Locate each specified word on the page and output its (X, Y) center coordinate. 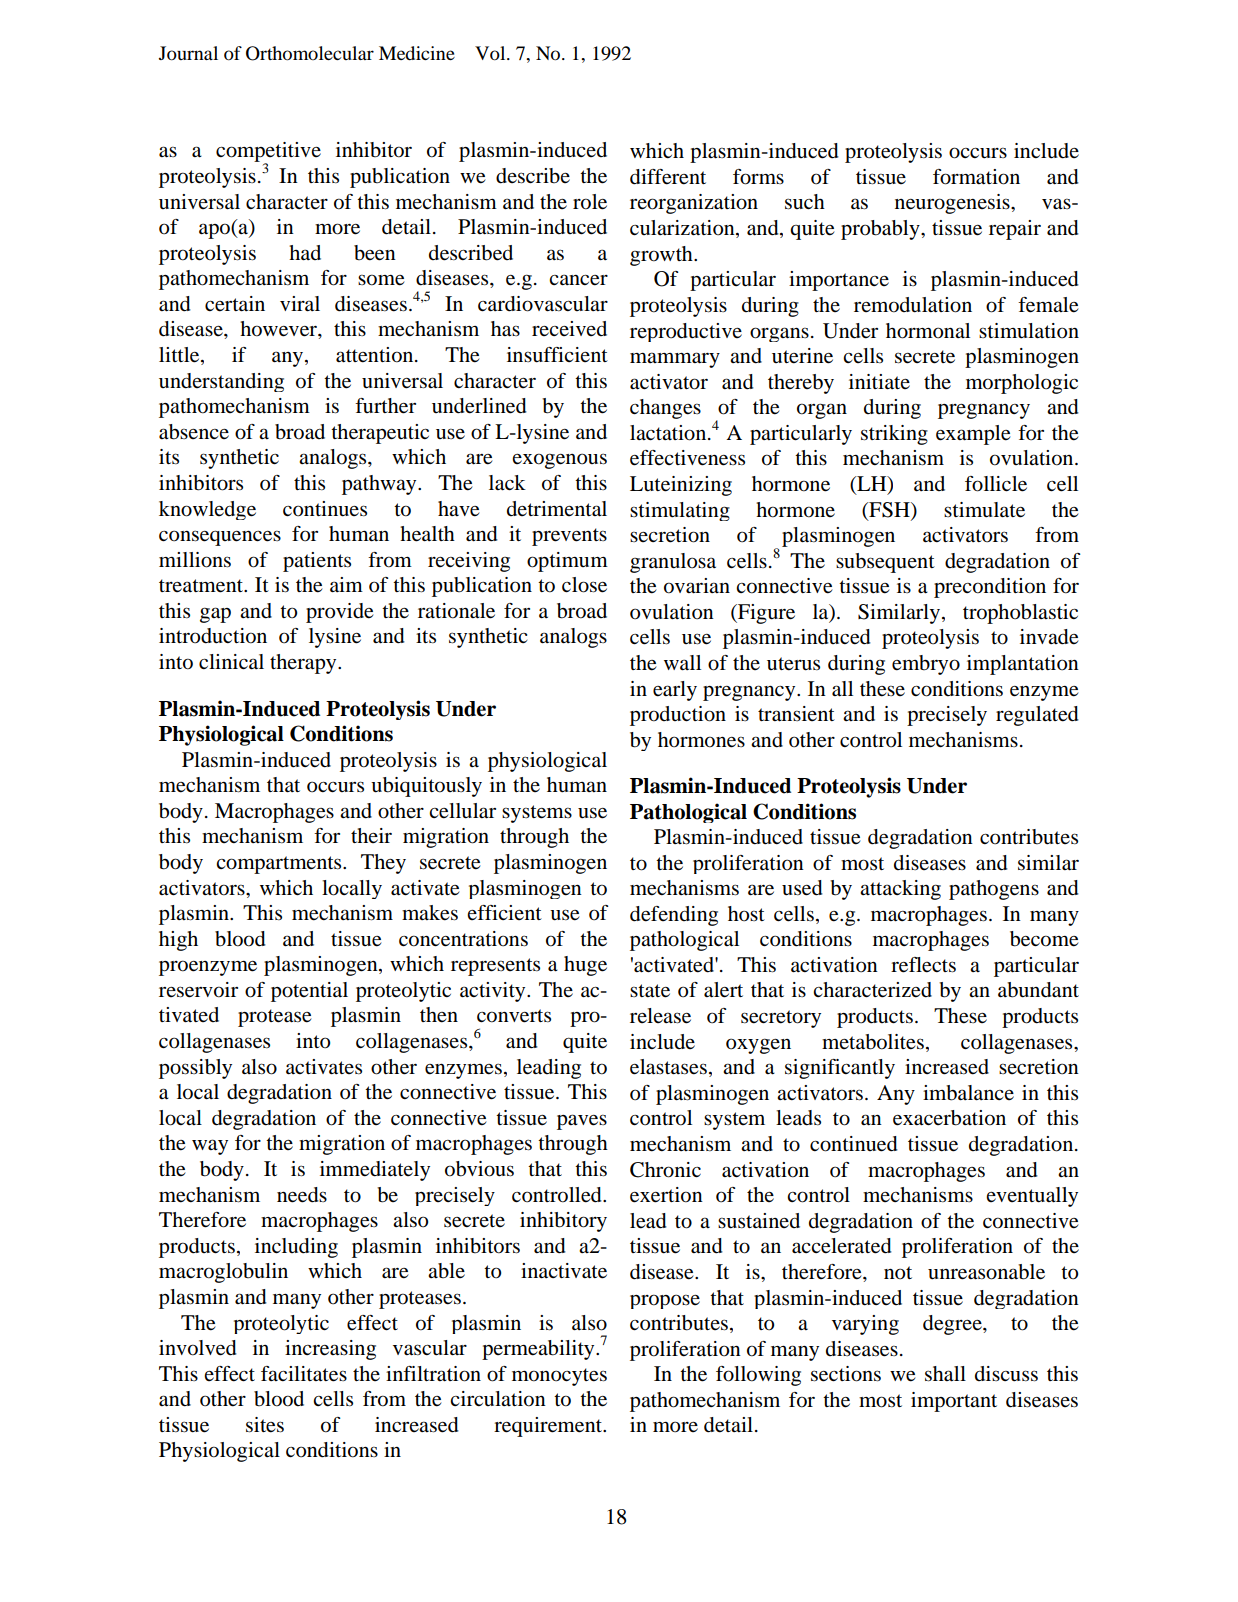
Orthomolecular (310, 53)
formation (976, 177)
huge (585, 966)
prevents (569, 537)
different (668, 177)
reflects (923, 965)
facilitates (304, 1374)
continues (325, 509)
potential (309, 992)
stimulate (984, 510)
